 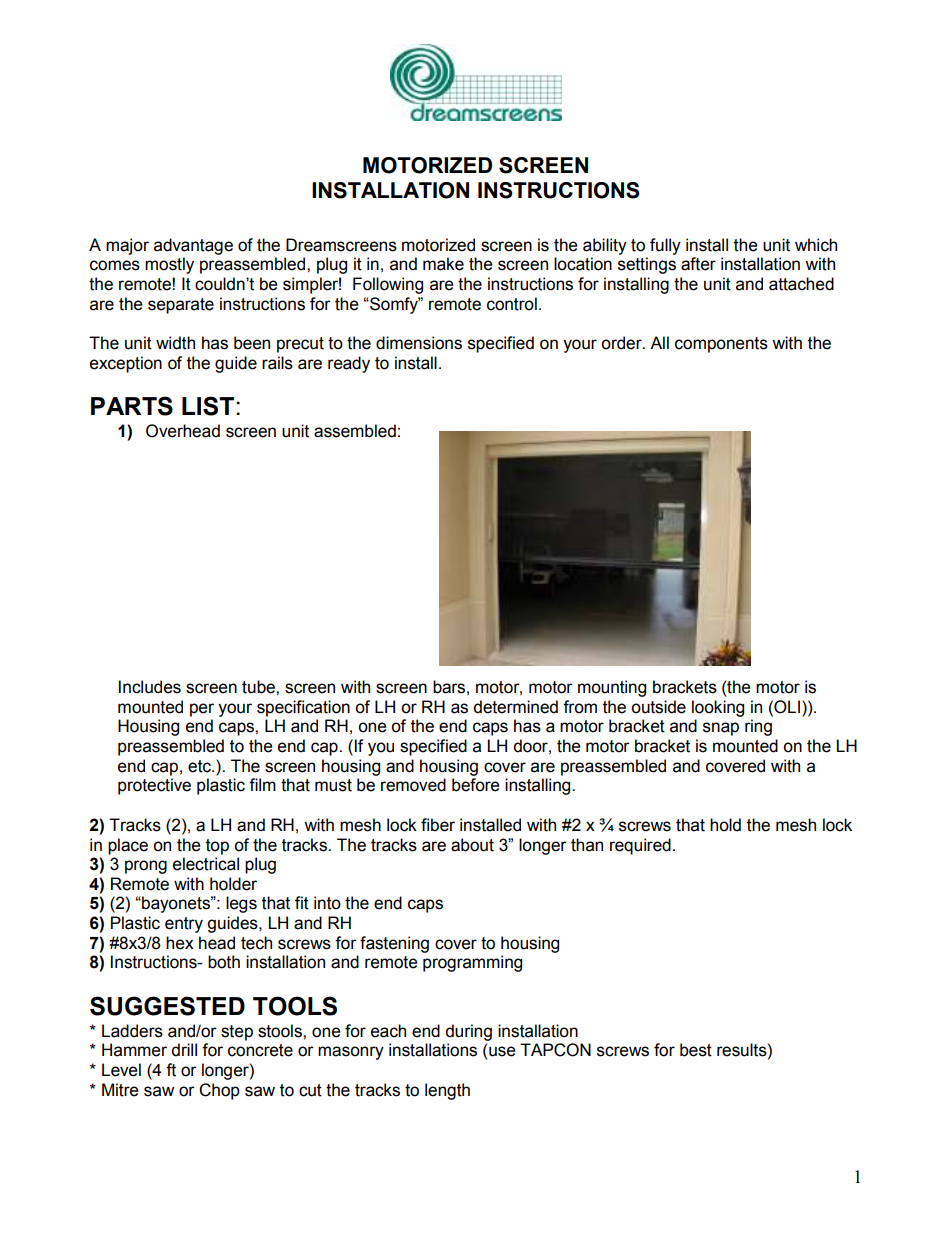 I want to click on after, so click(x=698, y=264).
